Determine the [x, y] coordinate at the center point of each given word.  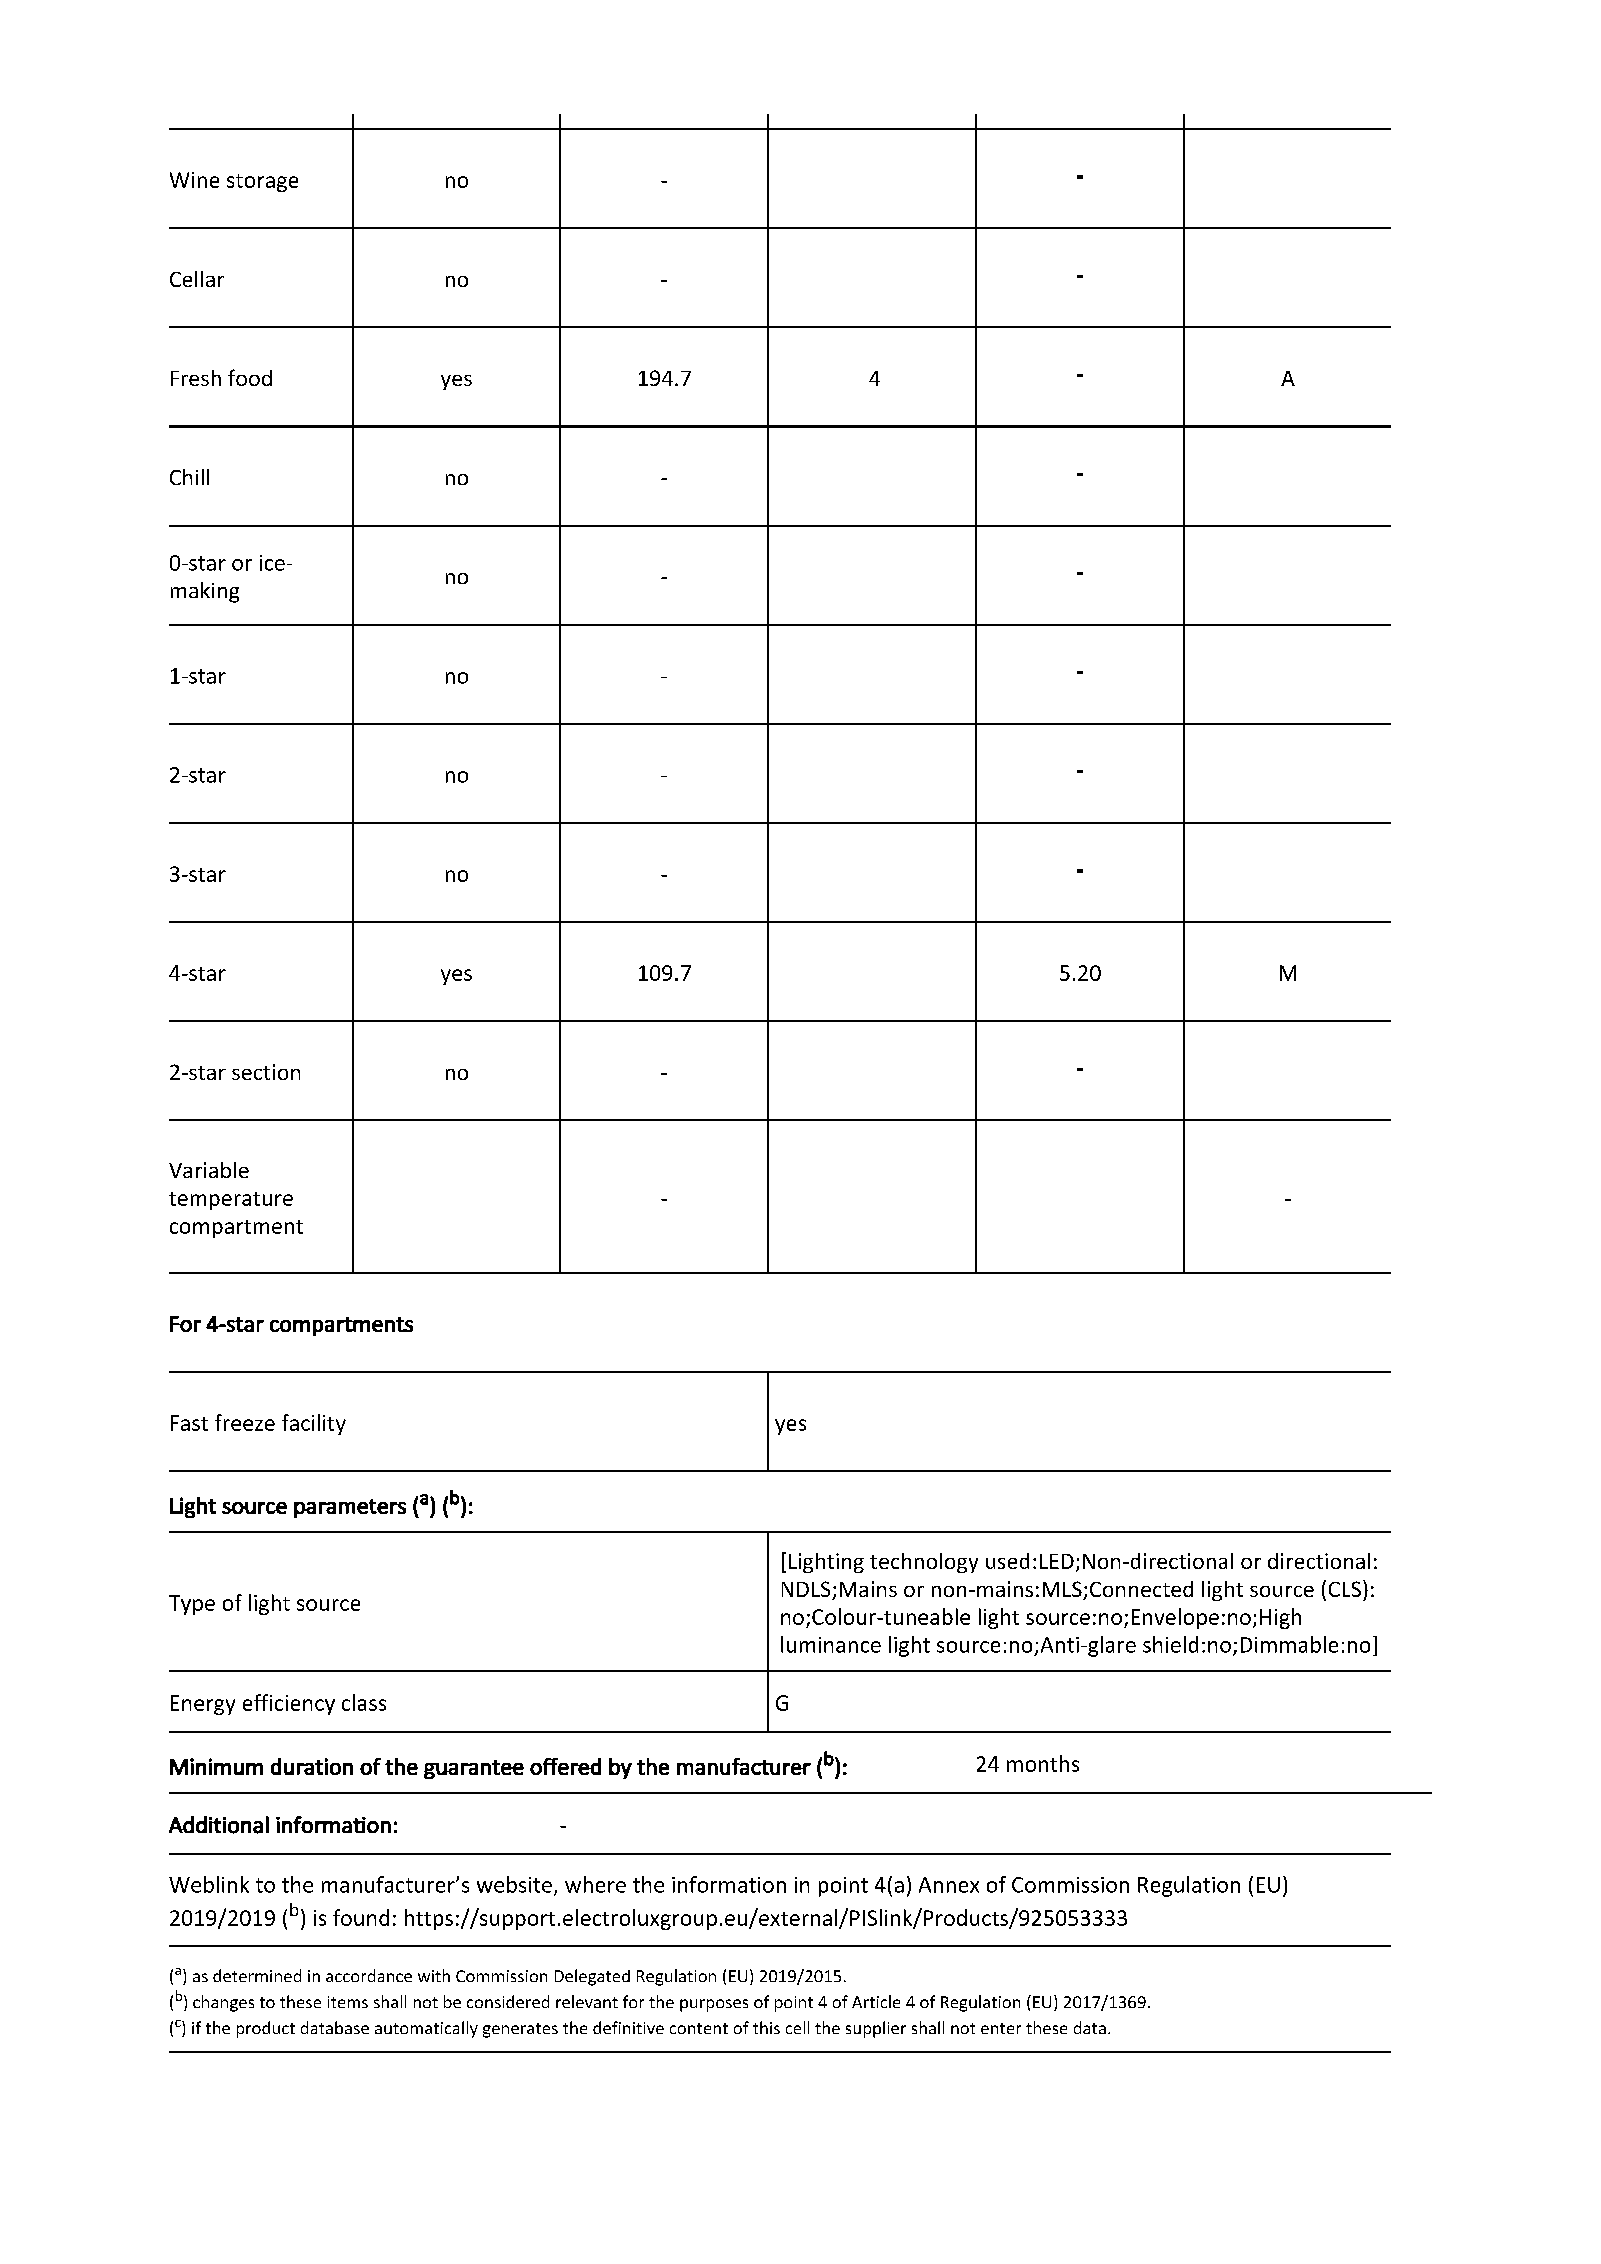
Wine [194, 180]
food [250, 377]
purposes [714, 2005]
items [348, 2002]
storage [262, 183]
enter [1001, 2028]
